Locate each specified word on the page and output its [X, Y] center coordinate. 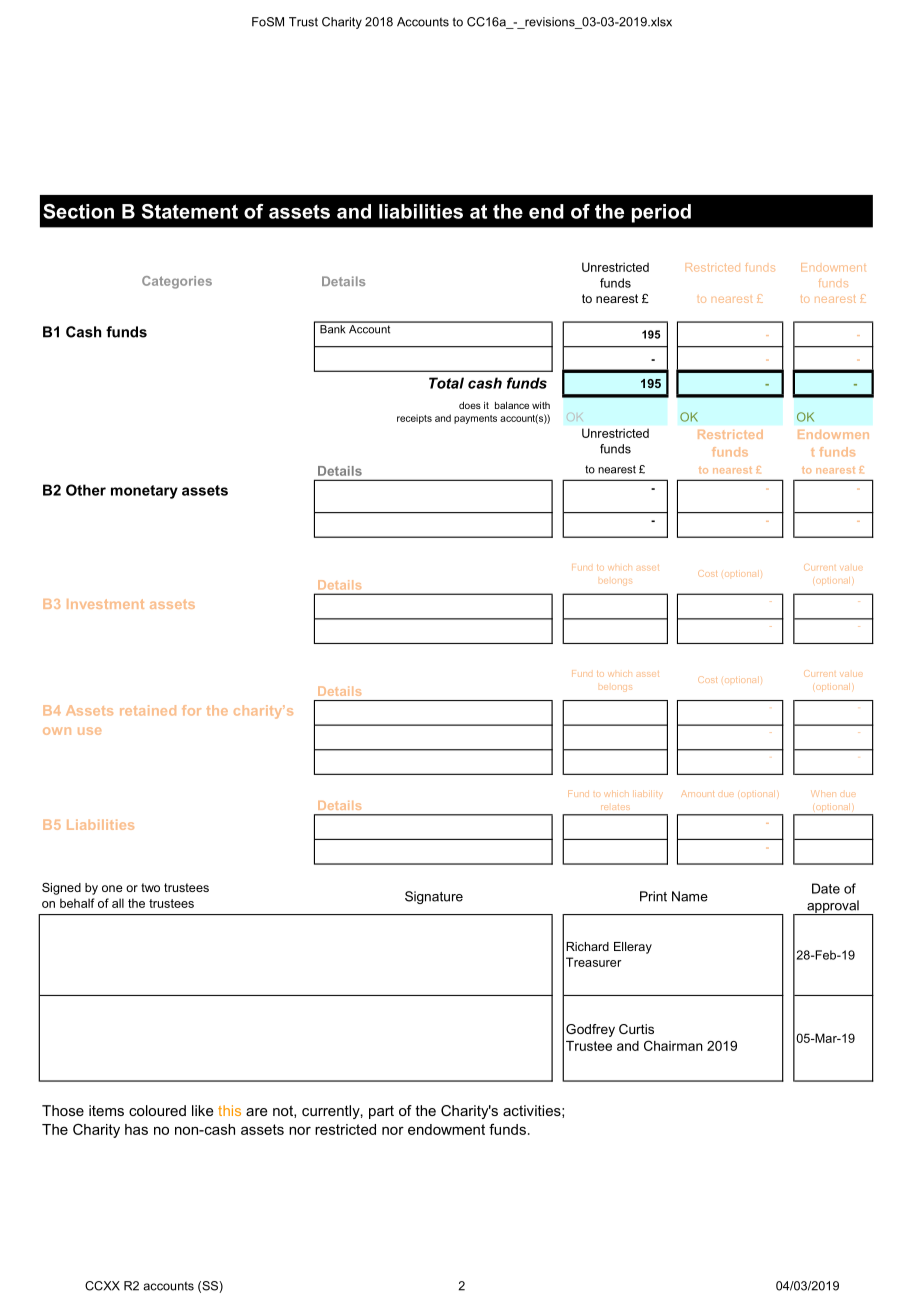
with [541, 405]
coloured [157, 1110]
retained [148, 710]
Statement [190, 211]
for [191, 710]
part [381, 1112]
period [661, 213]
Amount [697, 794]
